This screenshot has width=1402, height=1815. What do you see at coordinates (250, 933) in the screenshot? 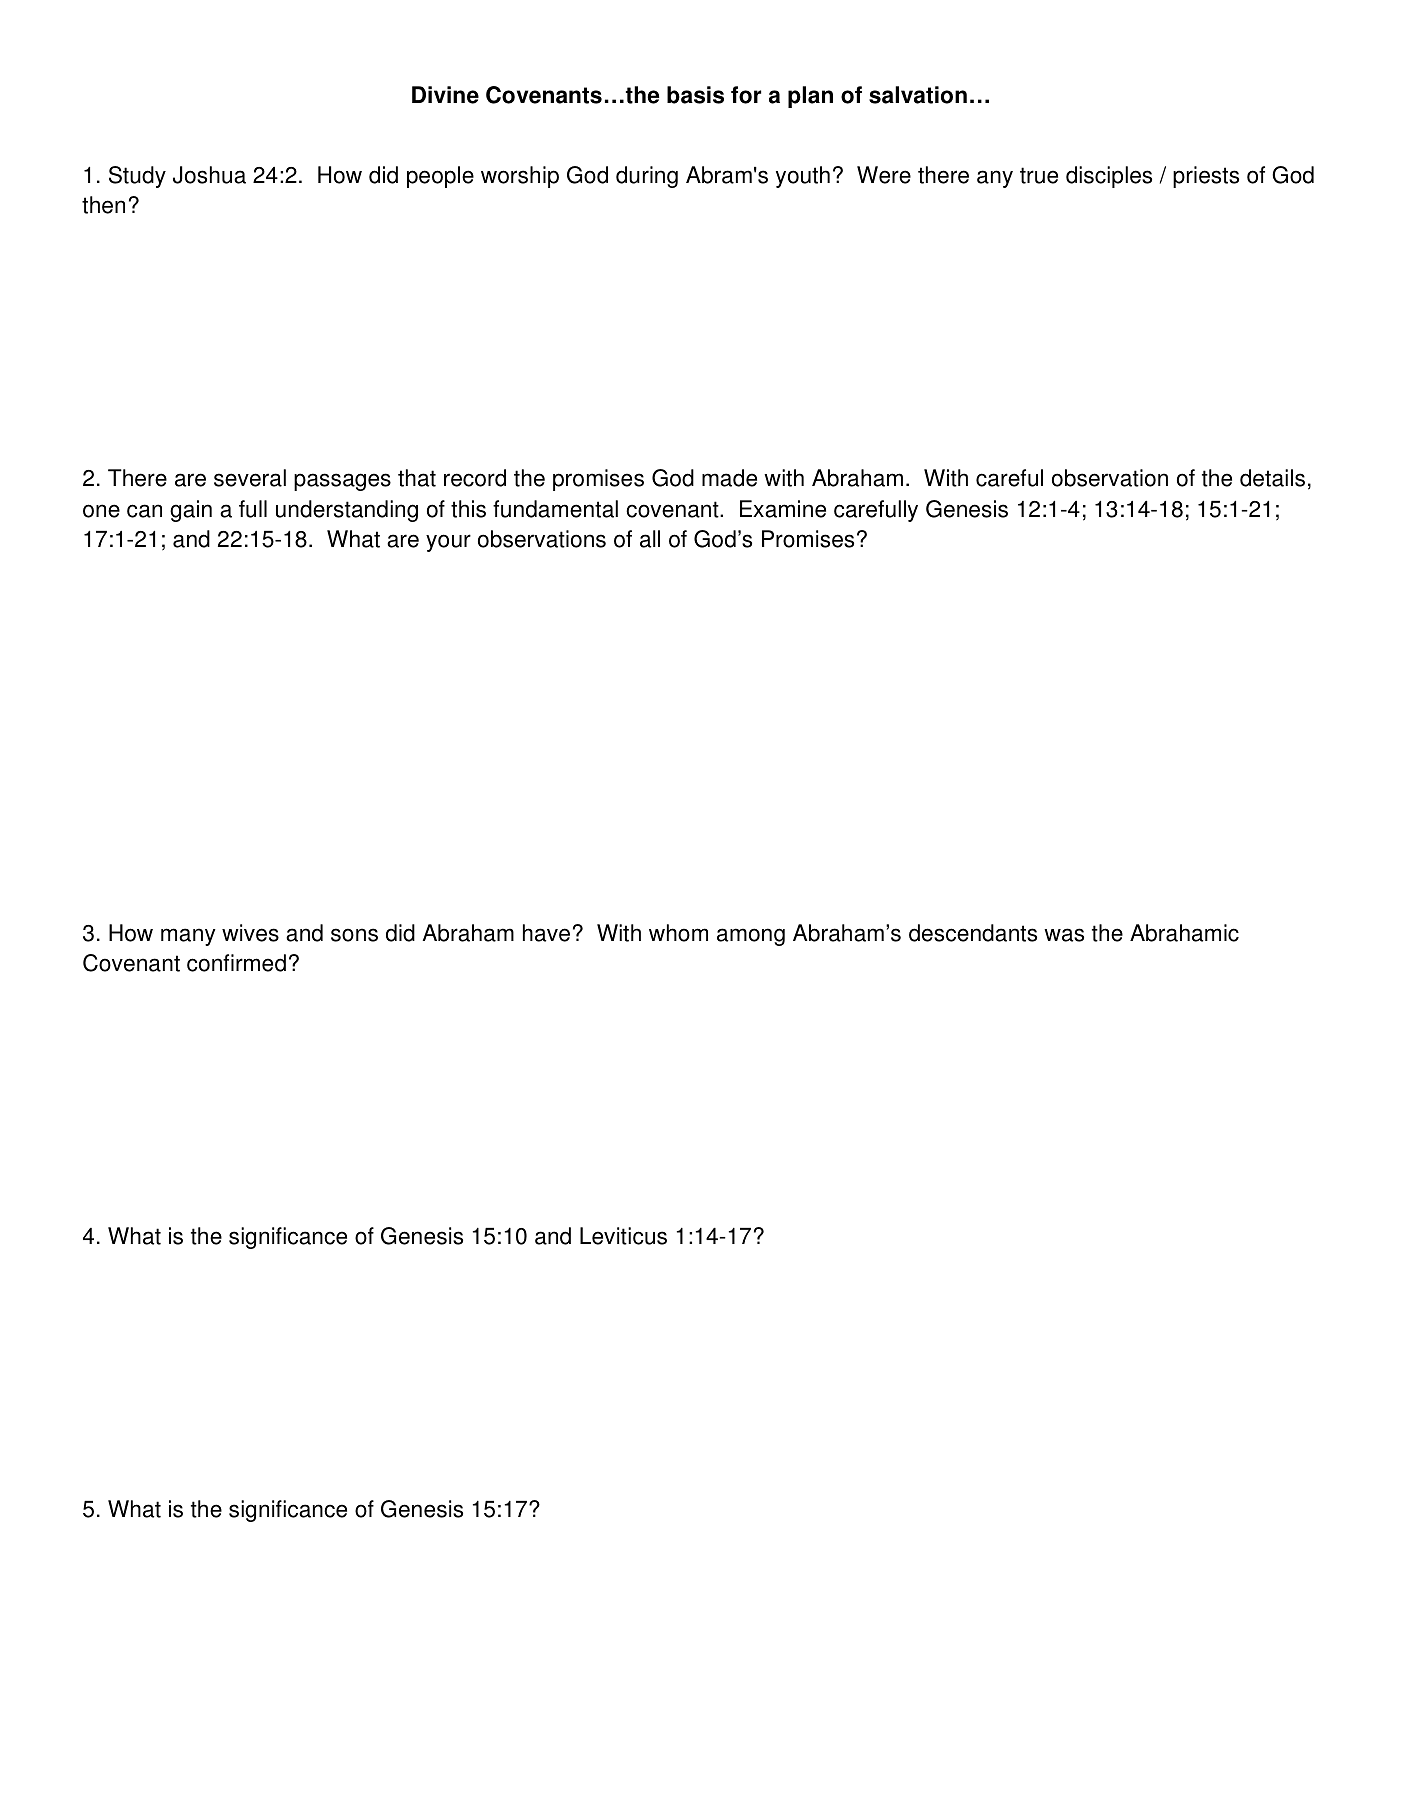
I see `wives` at bounding box center [250, 933].
